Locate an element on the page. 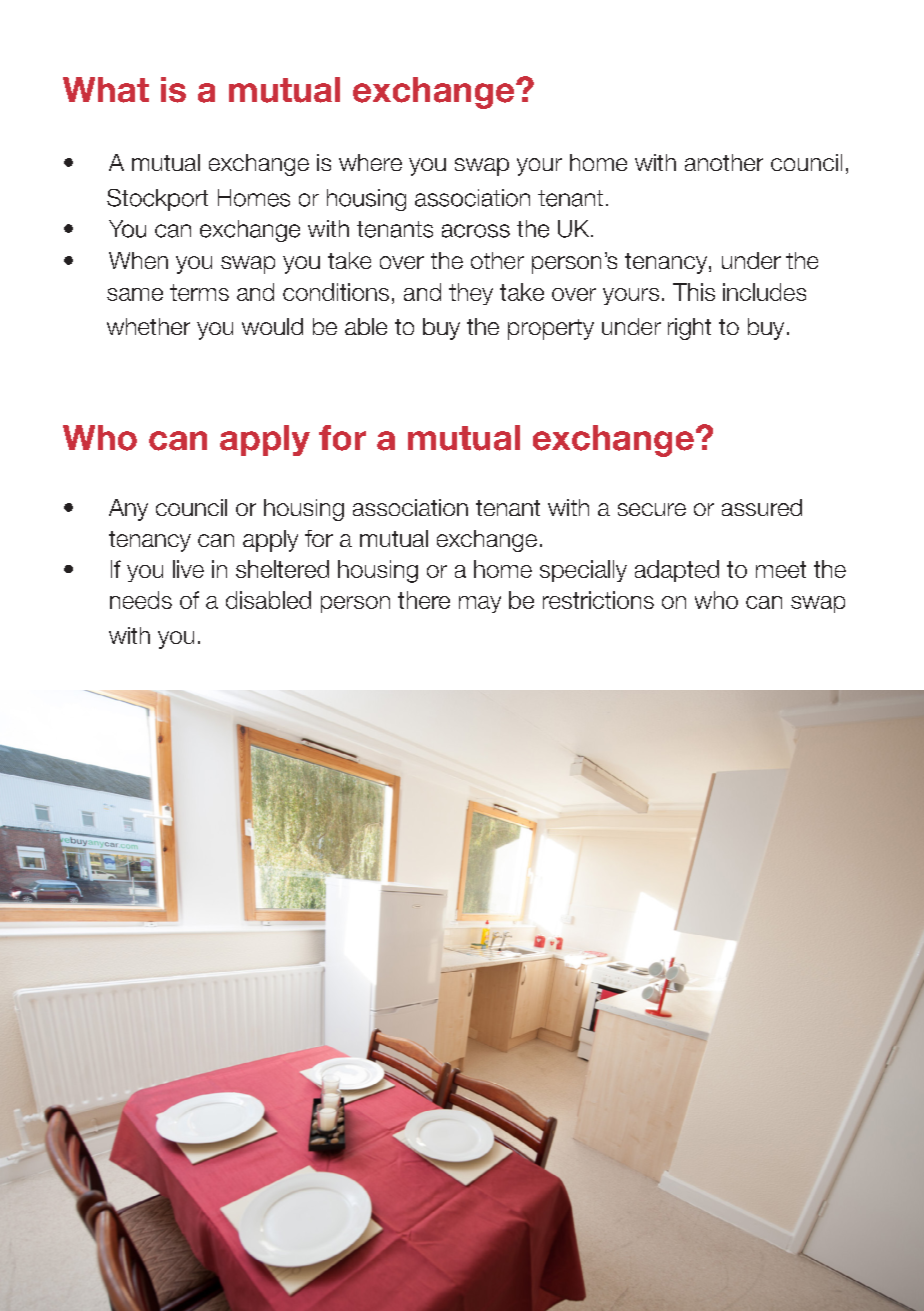 This document has height=1311, width=924. right is located at coordinates (689, 329).
